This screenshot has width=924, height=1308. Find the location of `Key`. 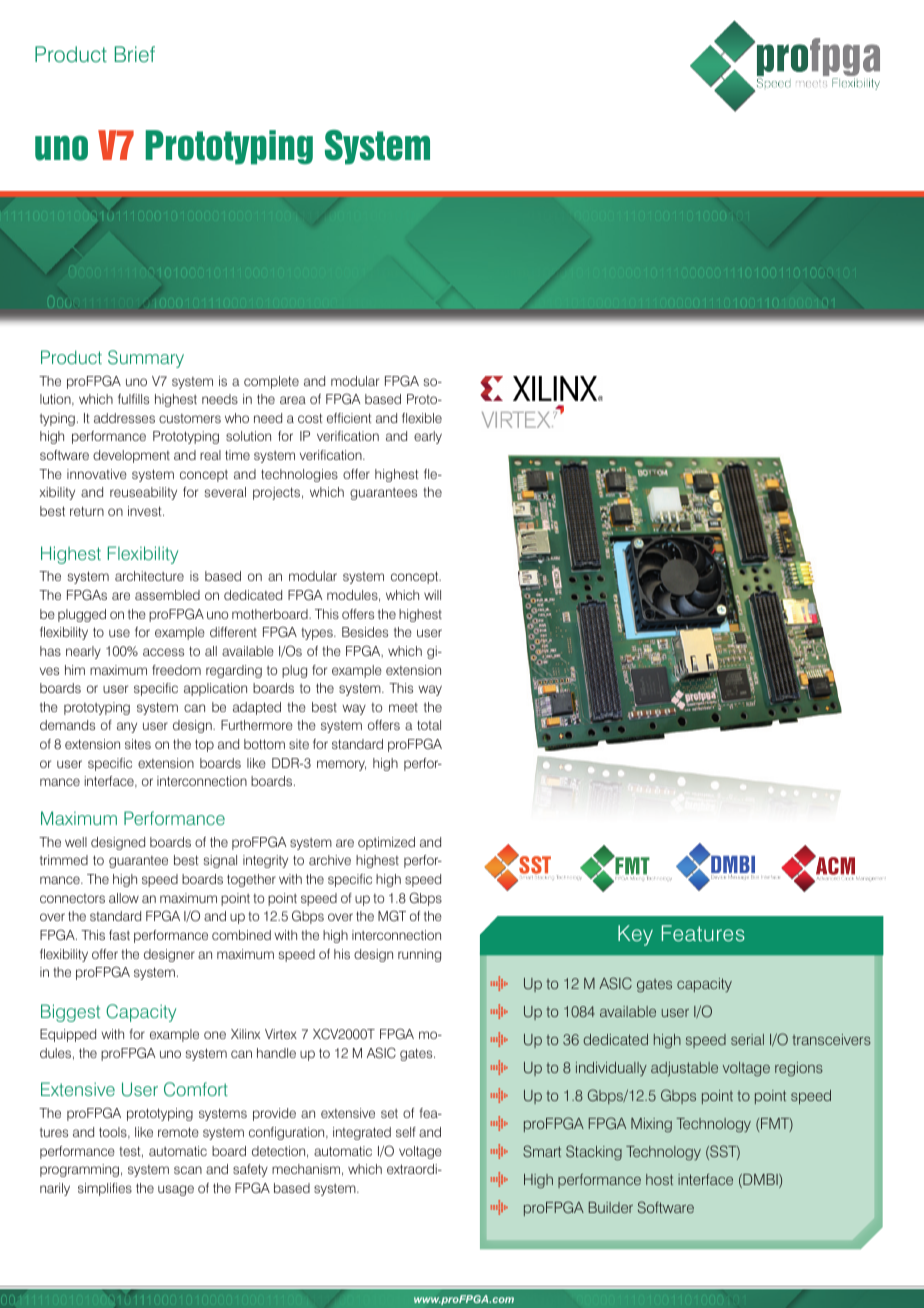

Key is located at coordinates (635, 935).
